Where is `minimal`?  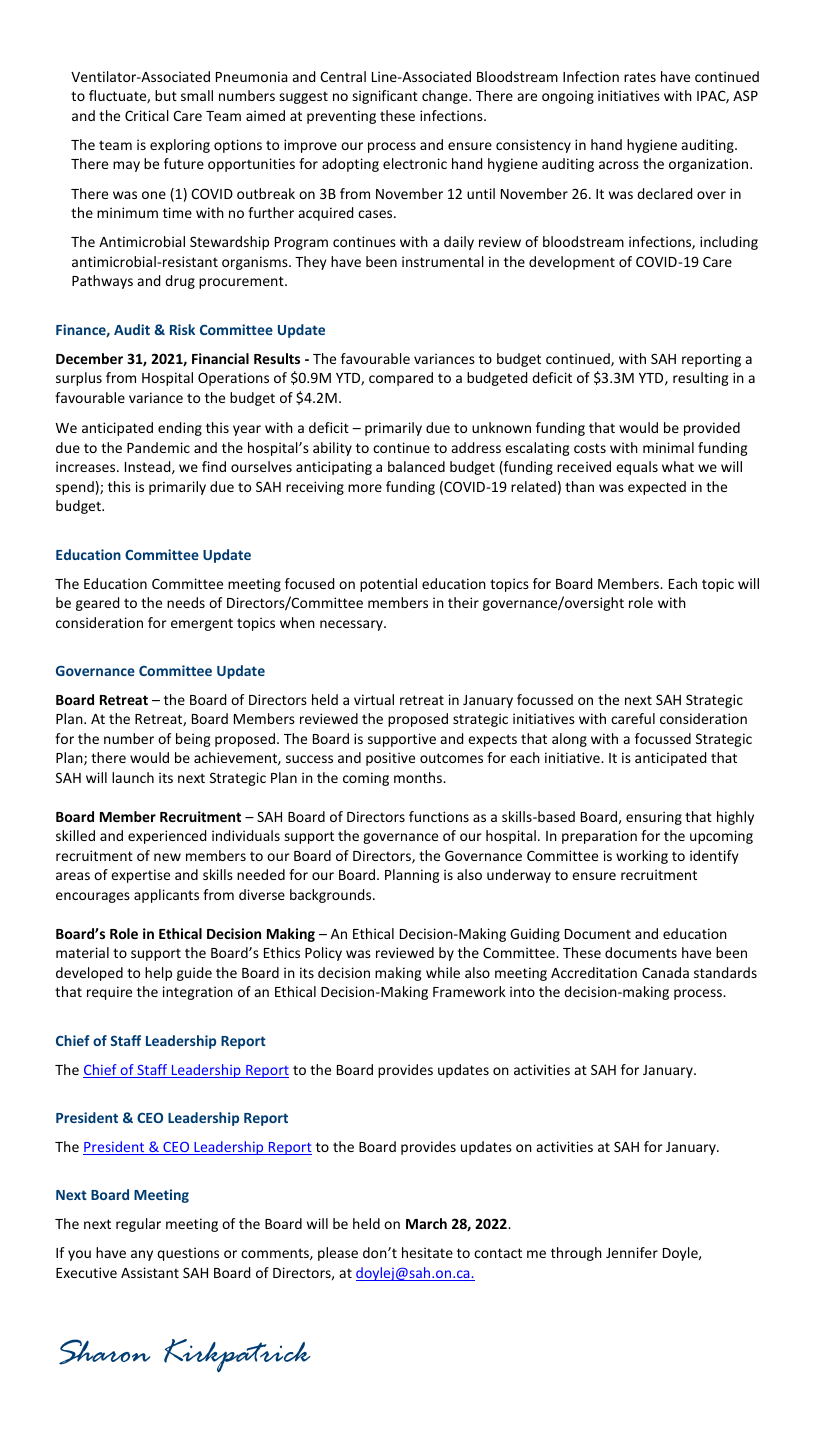 minimal is located at coordinates (668, 447).
